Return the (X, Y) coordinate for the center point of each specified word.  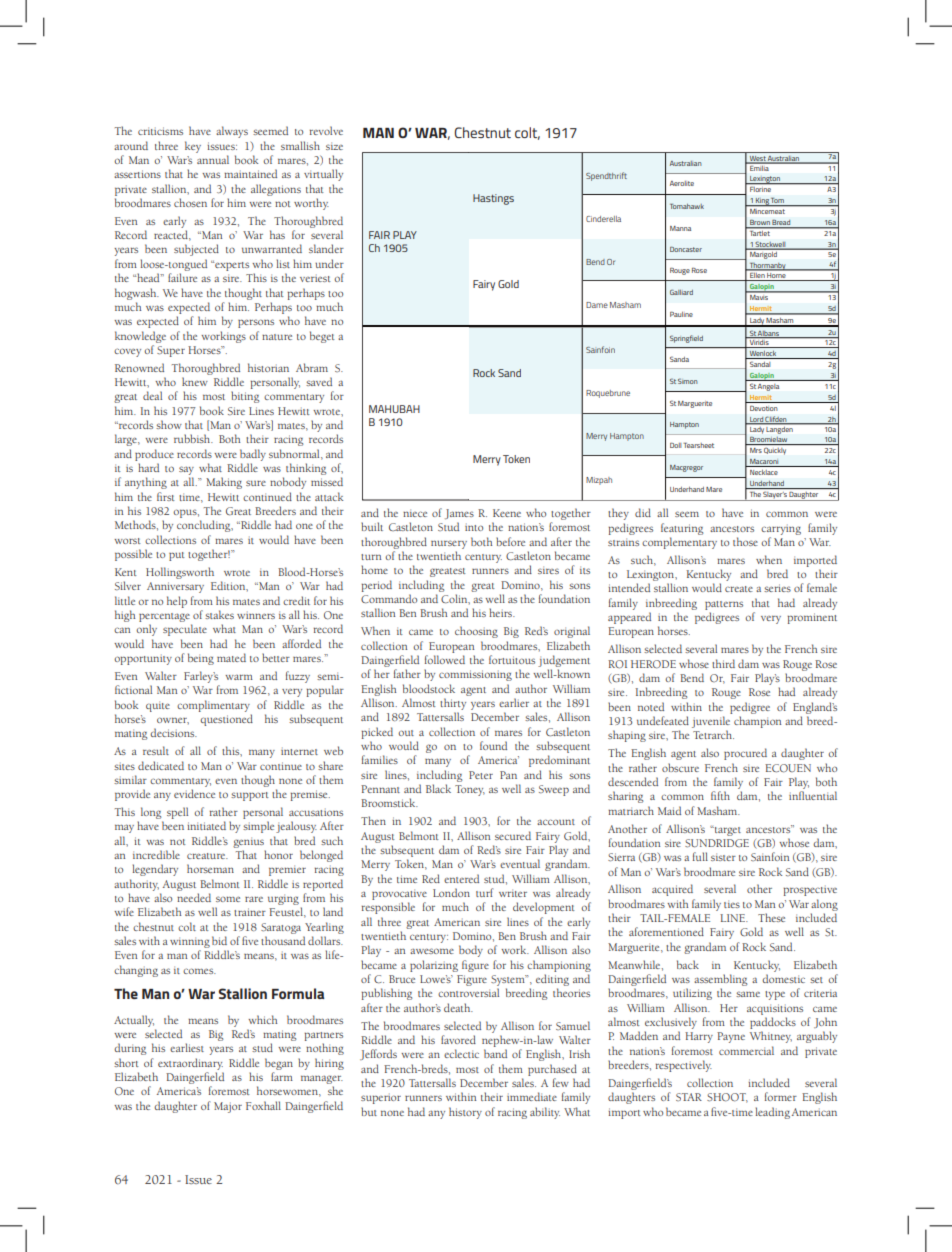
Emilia (759, 167)
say (186, 472)
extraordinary (190, 1064)
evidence (194, 793)
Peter (481, 775)
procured (745, 754)
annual (213, 159)
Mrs (756, 450)
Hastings (493, 199)
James (459, 514)
